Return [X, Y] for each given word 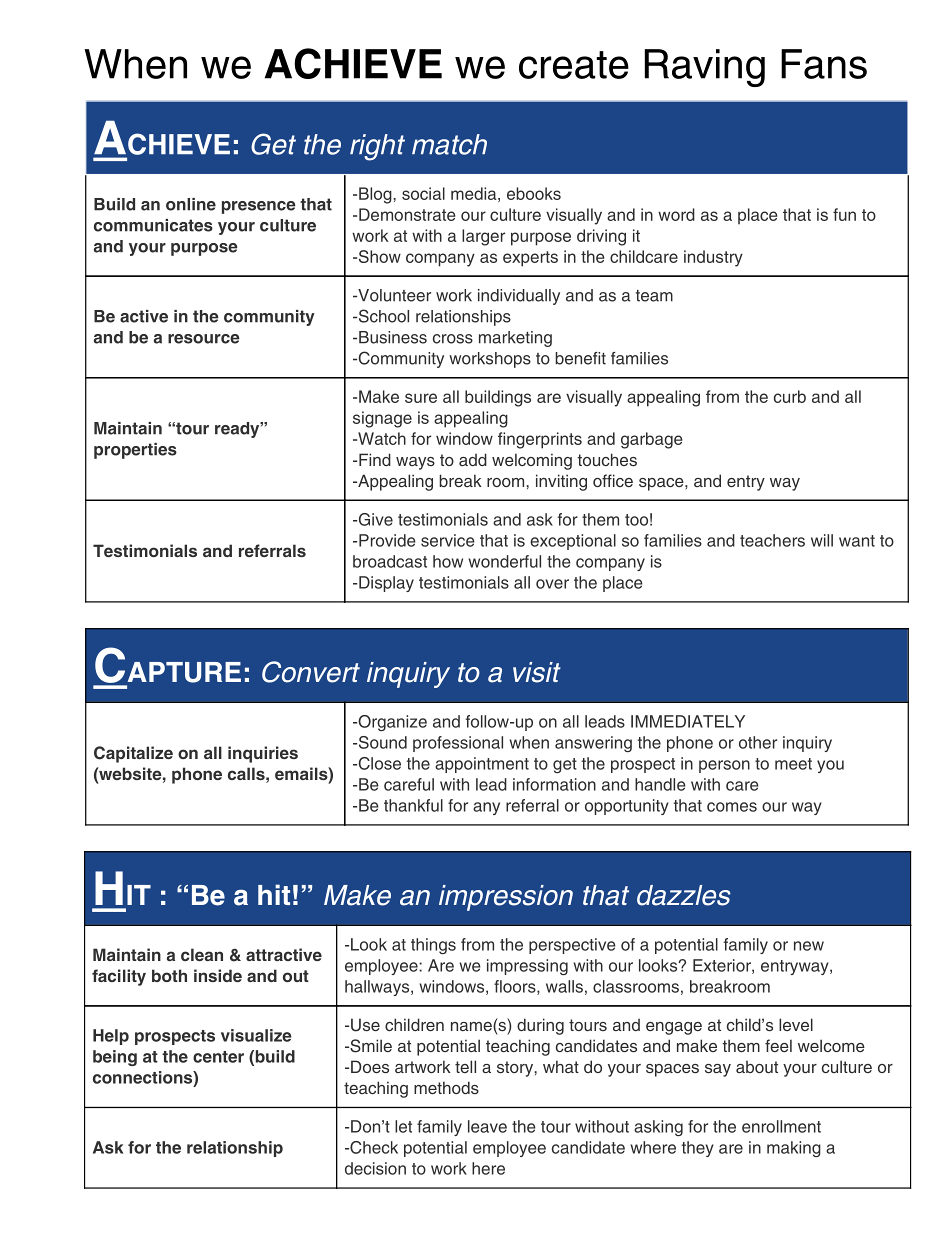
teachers [772, 540]
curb [790, 396]
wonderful [504, 561]
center [218, 1057]
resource [204, 339]
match [449, 144]
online [191, 204]
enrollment [781, 1126]
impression [506, 898]
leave [487, 1126]
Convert [311, 672]
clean [202, 954]
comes [732, 807]
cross [453, 339]
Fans [824, 64]
